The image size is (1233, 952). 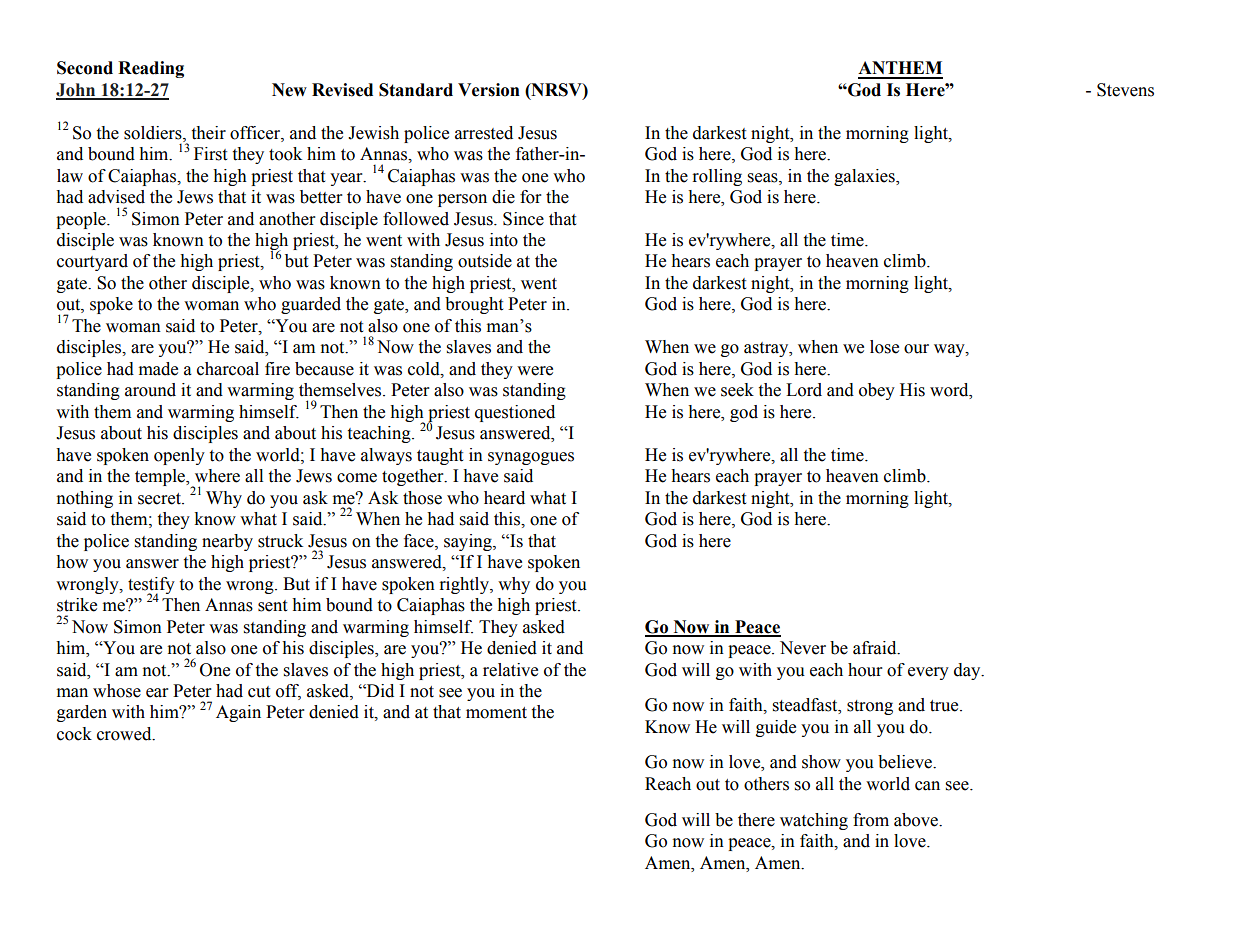 I want to click on lose, so click(x=884, y=347).
